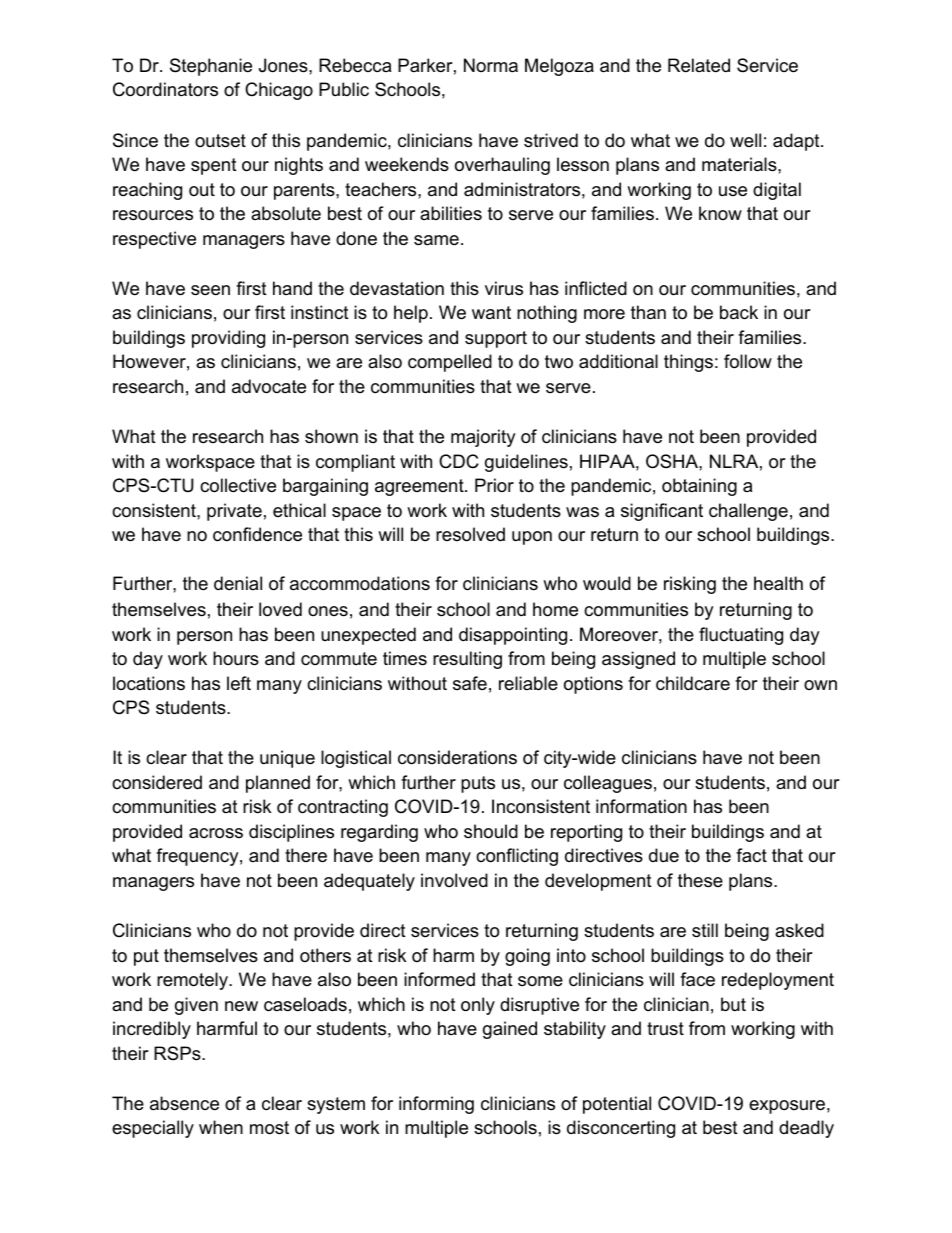 The height and width of the screenshot is (1233, 952). Describe the element at coordinates (457, 757) in the screenshot. I see `considerations` at that location.
